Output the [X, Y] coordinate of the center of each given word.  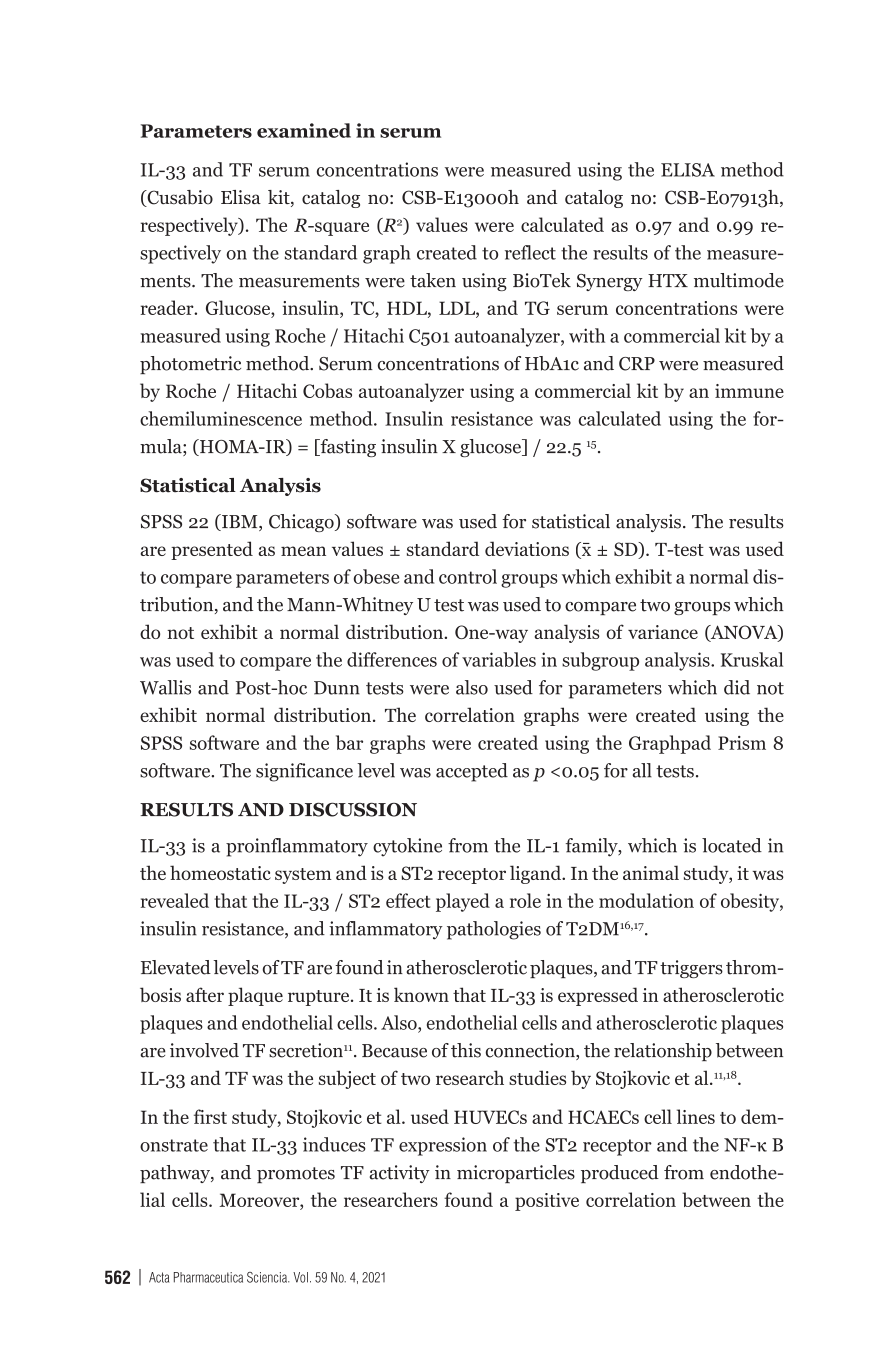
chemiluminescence [221, 418]
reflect [530, 252]
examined [304, 130]
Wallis [165, 687]
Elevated [176, 967]
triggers [691, 969]
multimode [739, 280]
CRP [637, 364]
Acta [159, 1277]
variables [499, 659]
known [421, 994]
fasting [347, 448]
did [737, 687]
